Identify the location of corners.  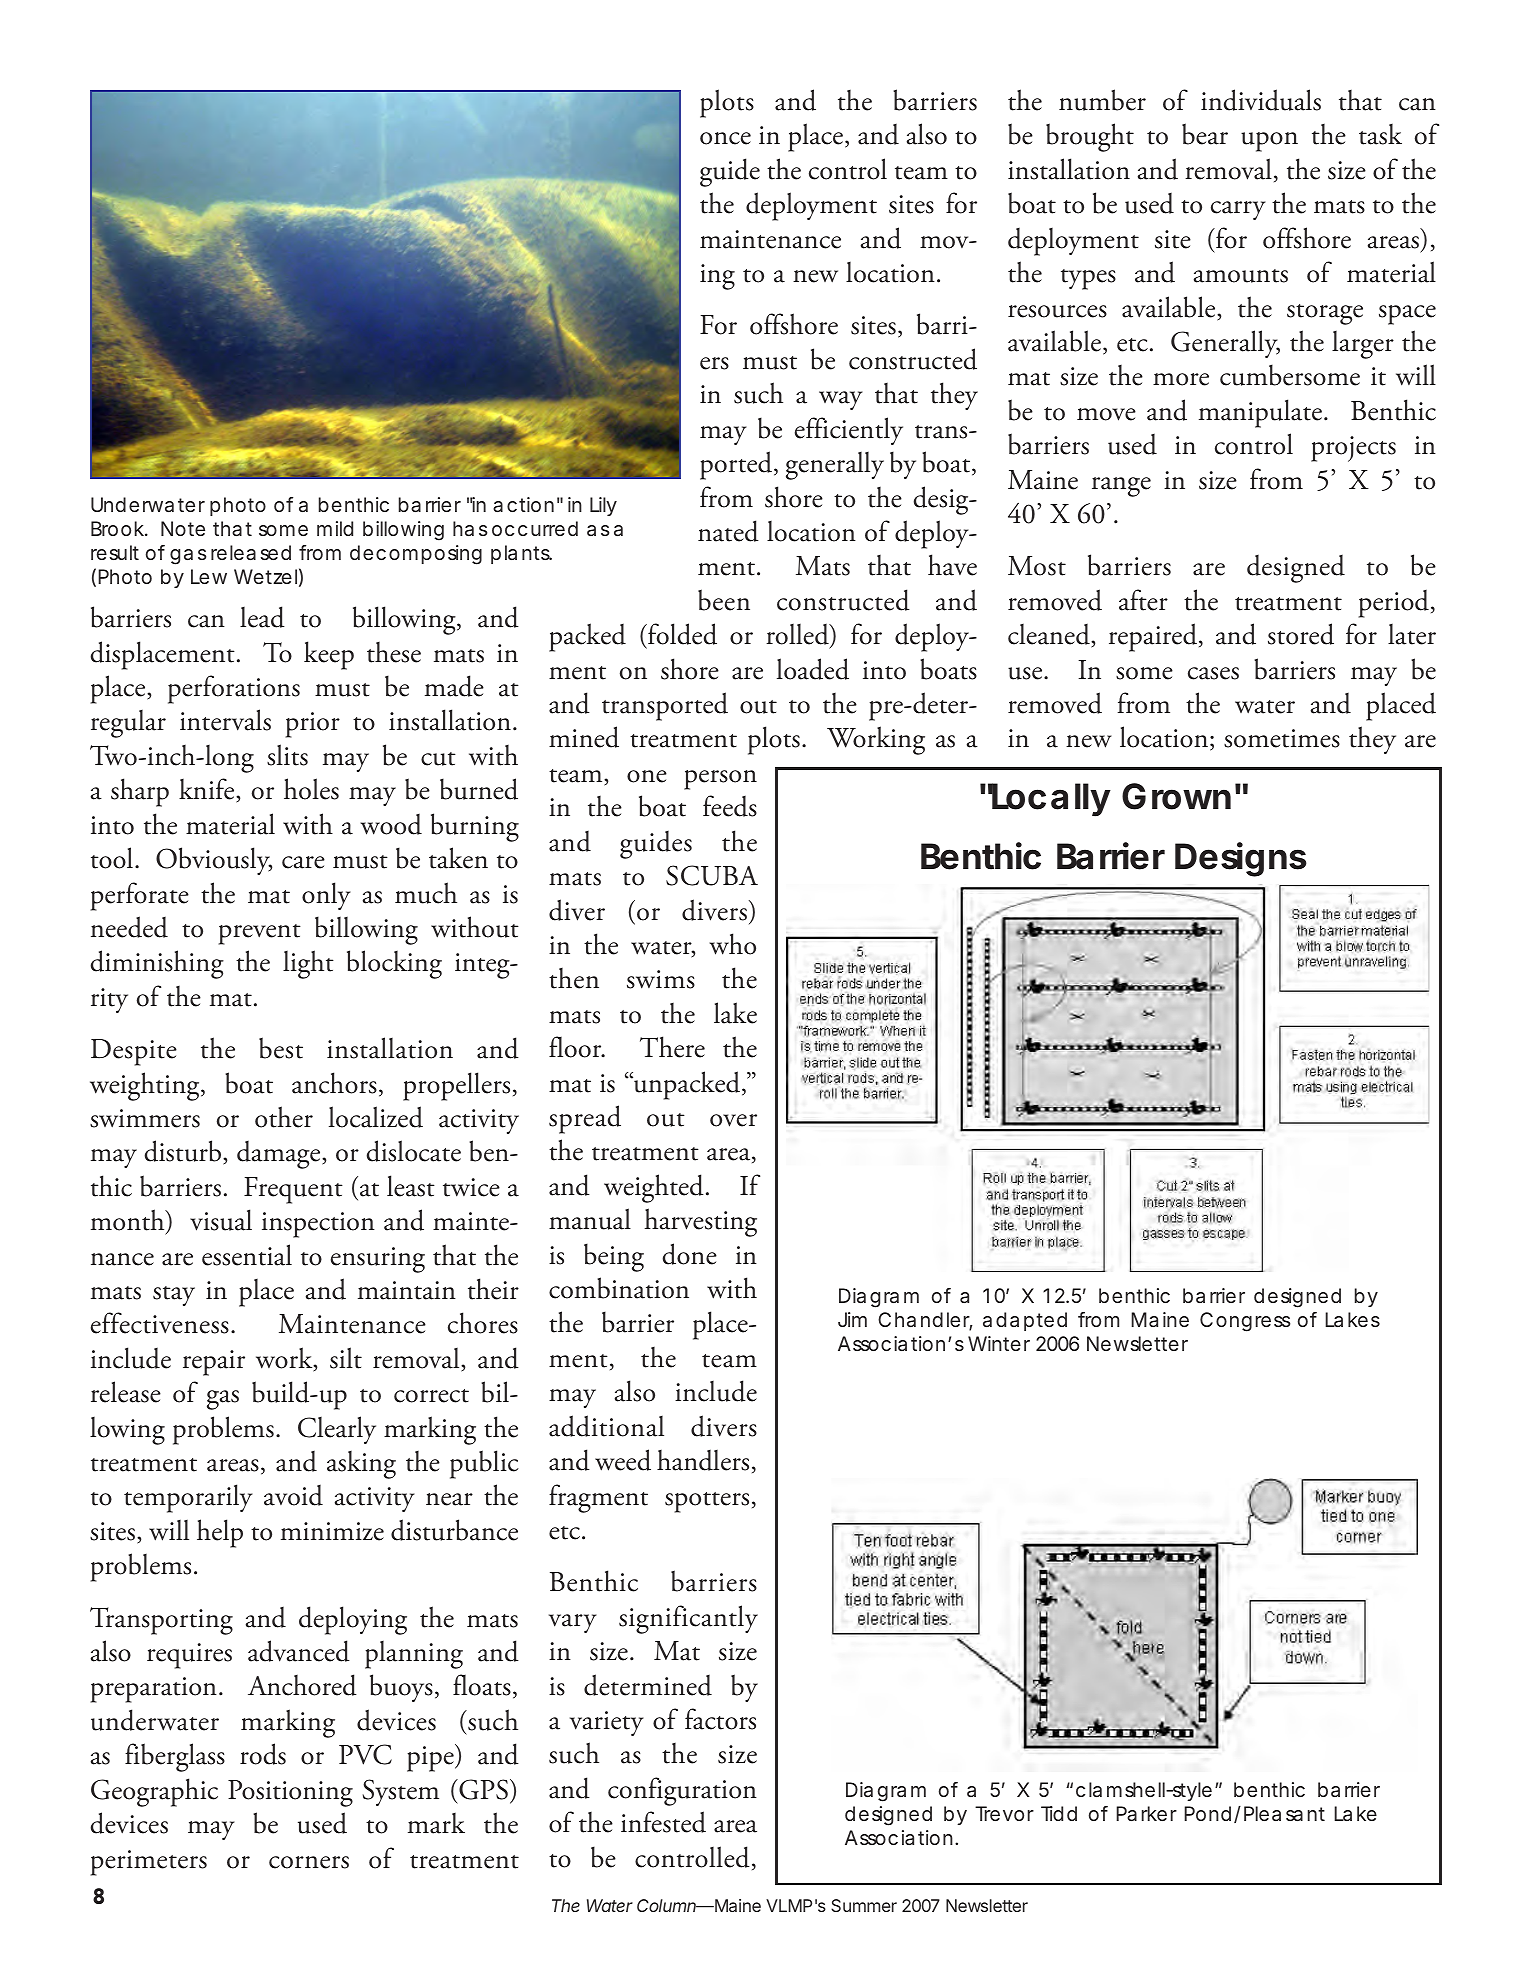
(309, 1862).
